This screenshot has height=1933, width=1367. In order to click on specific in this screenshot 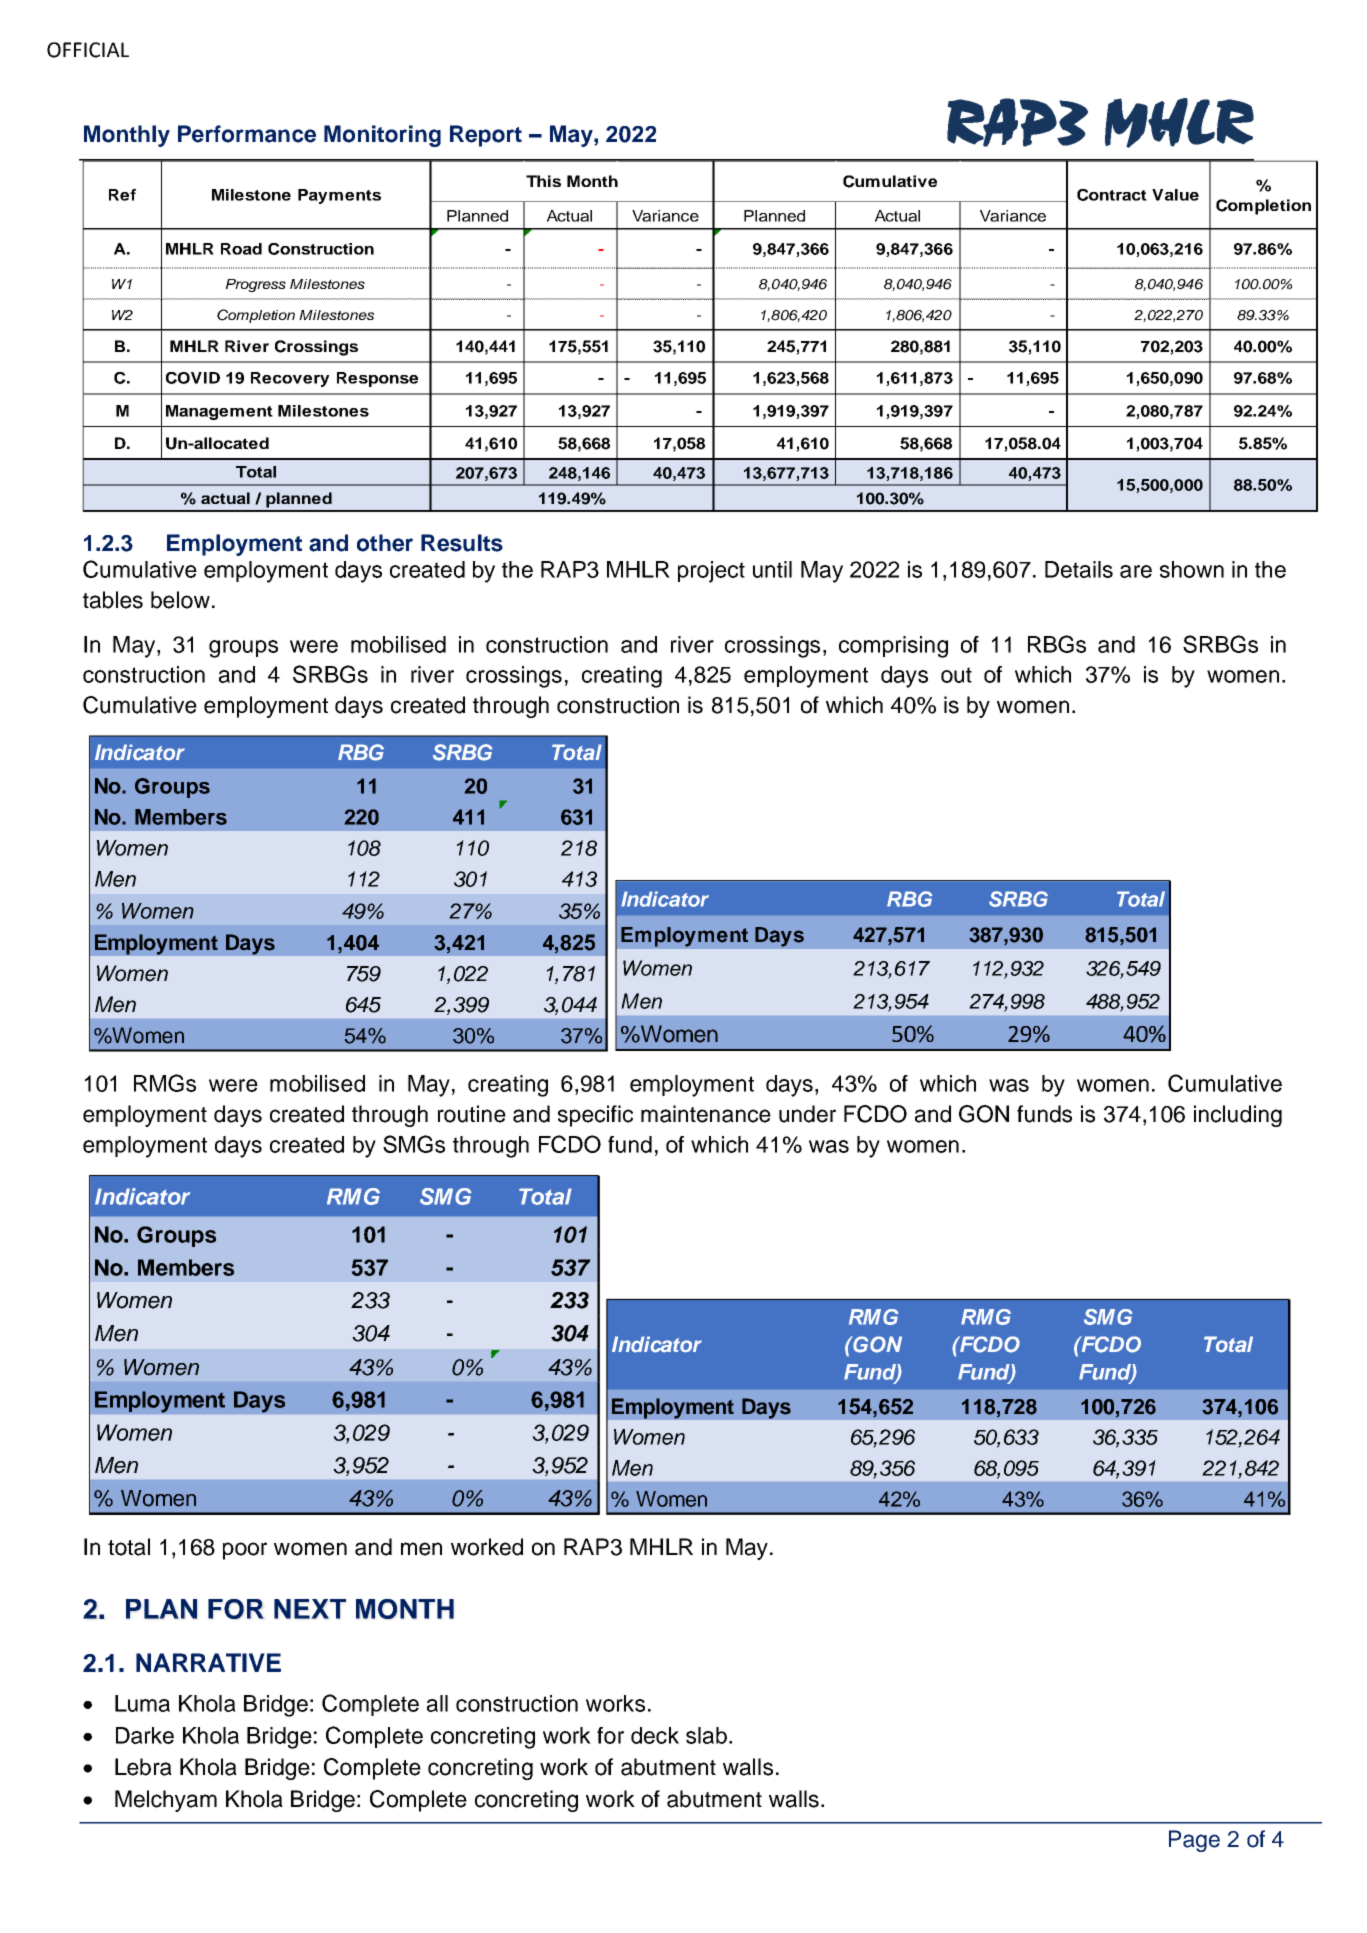, I will do `click(595, 1116)`.
